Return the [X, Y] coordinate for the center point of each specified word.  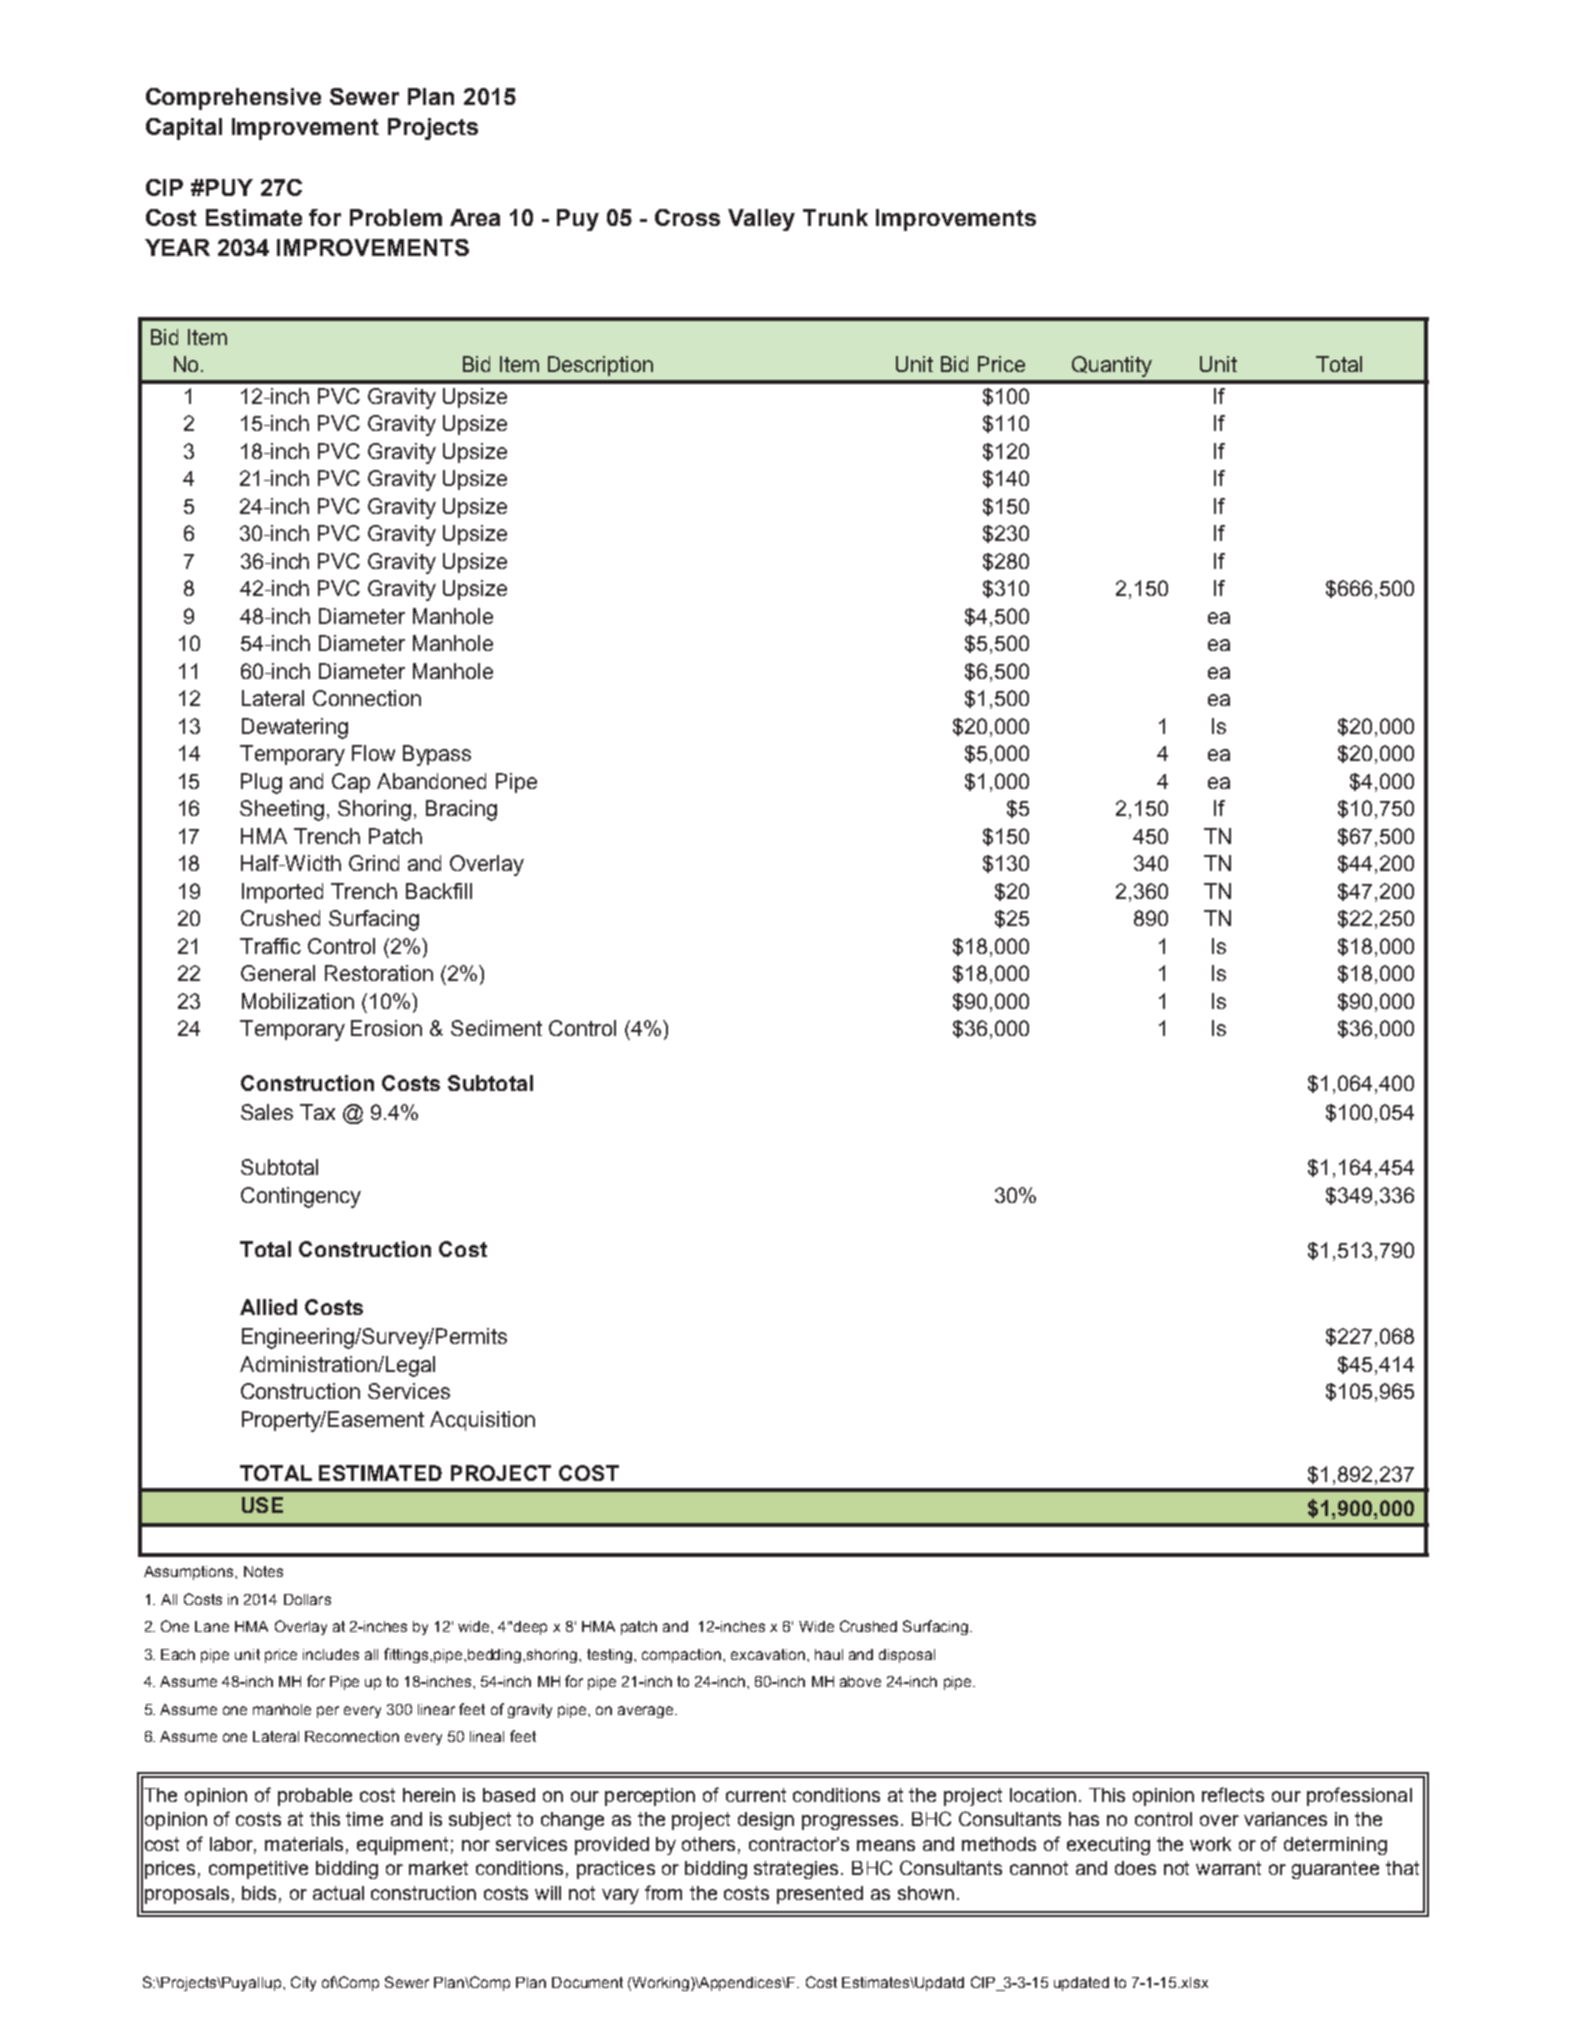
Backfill [439, 891]
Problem [396, 217]
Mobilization [298, 1001]
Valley [761, 220]
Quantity [1112, 366]
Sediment [496, 1028]
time [364, 1819]
